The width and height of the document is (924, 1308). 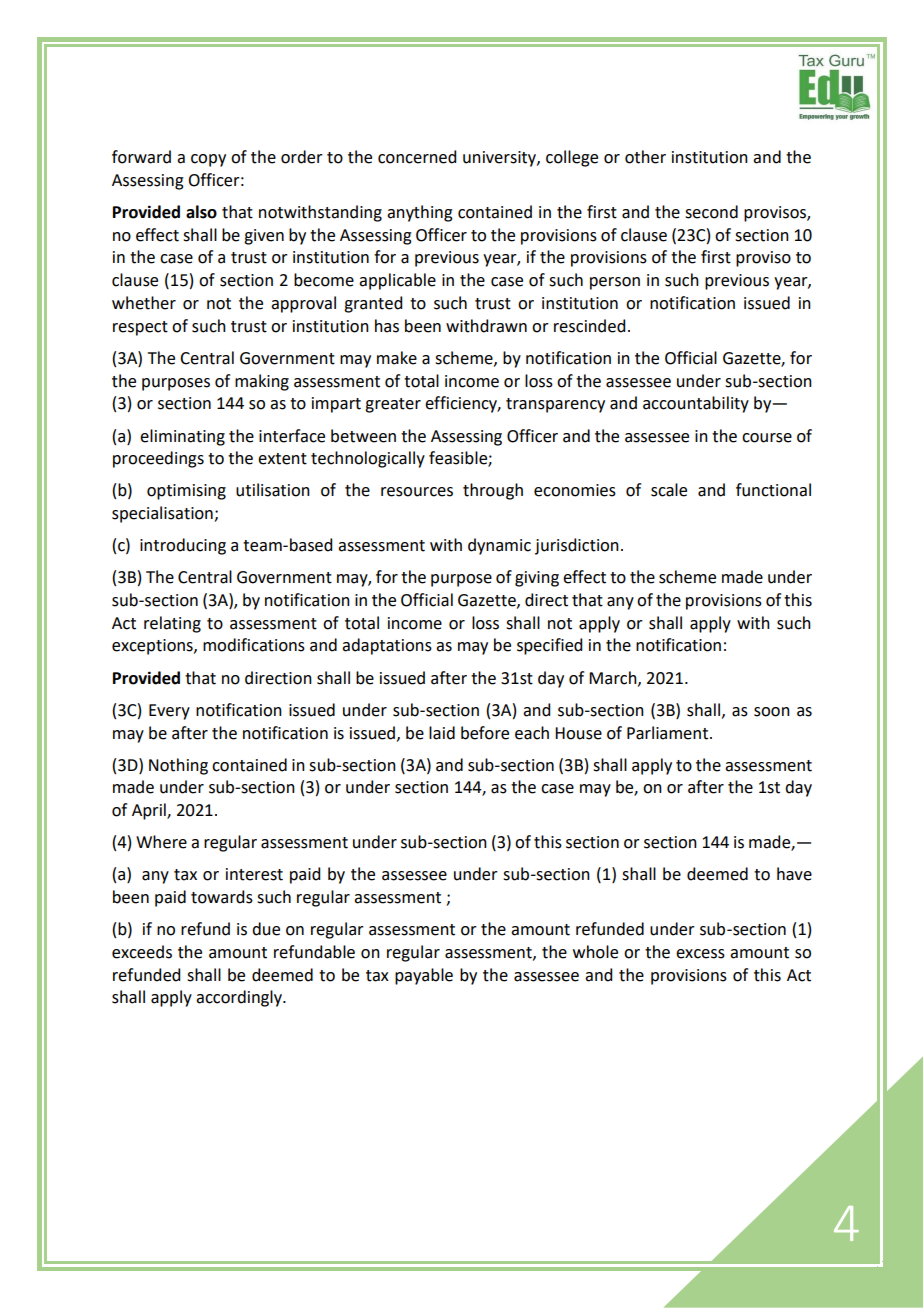 What do you see at coordinates (485, 733) in the document?
I see `before` at bounding box center [485, 733].
